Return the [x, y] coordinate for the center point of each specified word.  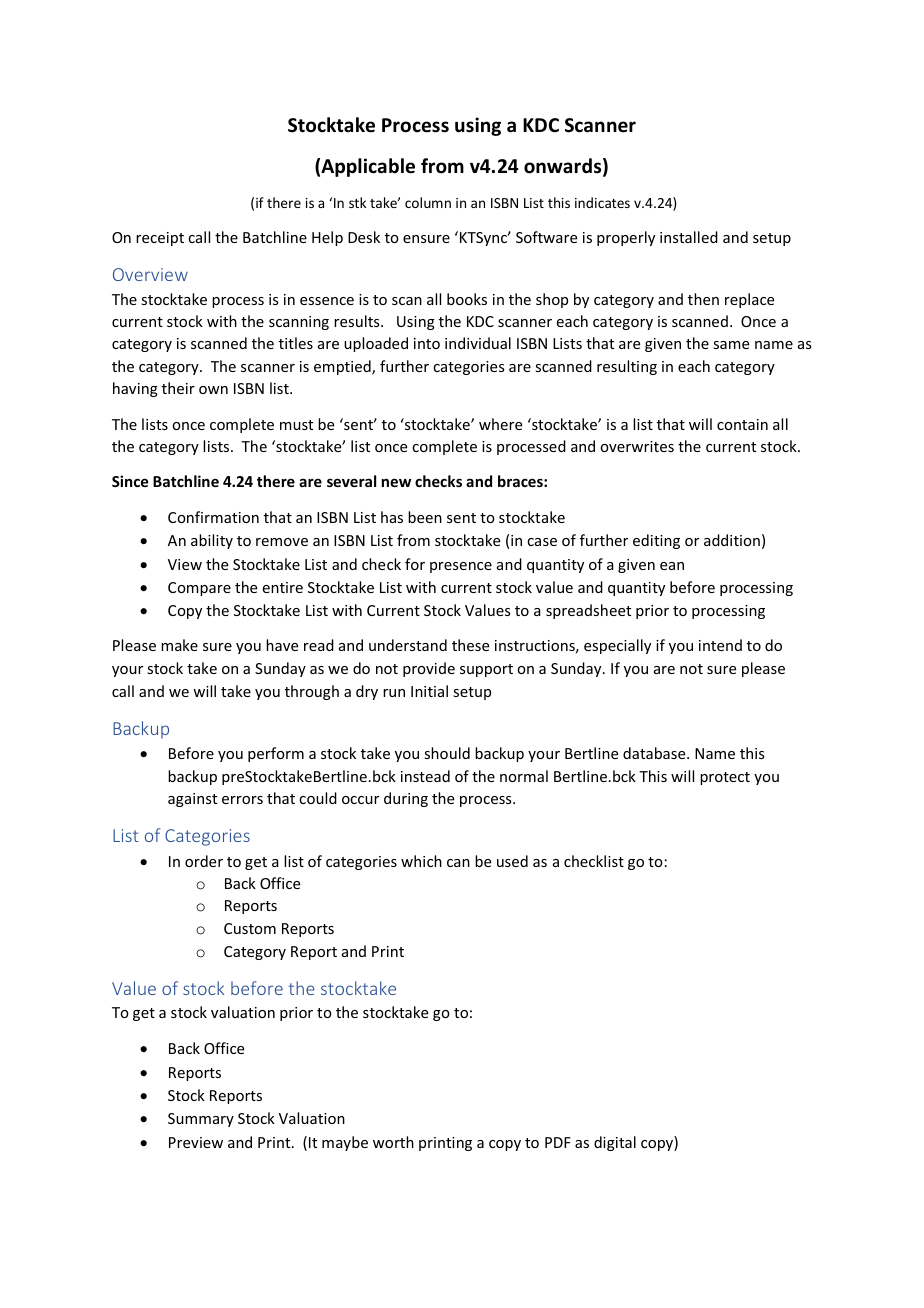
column [428, 202]
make [179, 645]
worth [393, 1142]
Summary [201, 1120]
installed [689, 237]
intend [720, 645]
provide [429, 669]
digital [615, 1143]
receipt [160, 239]
